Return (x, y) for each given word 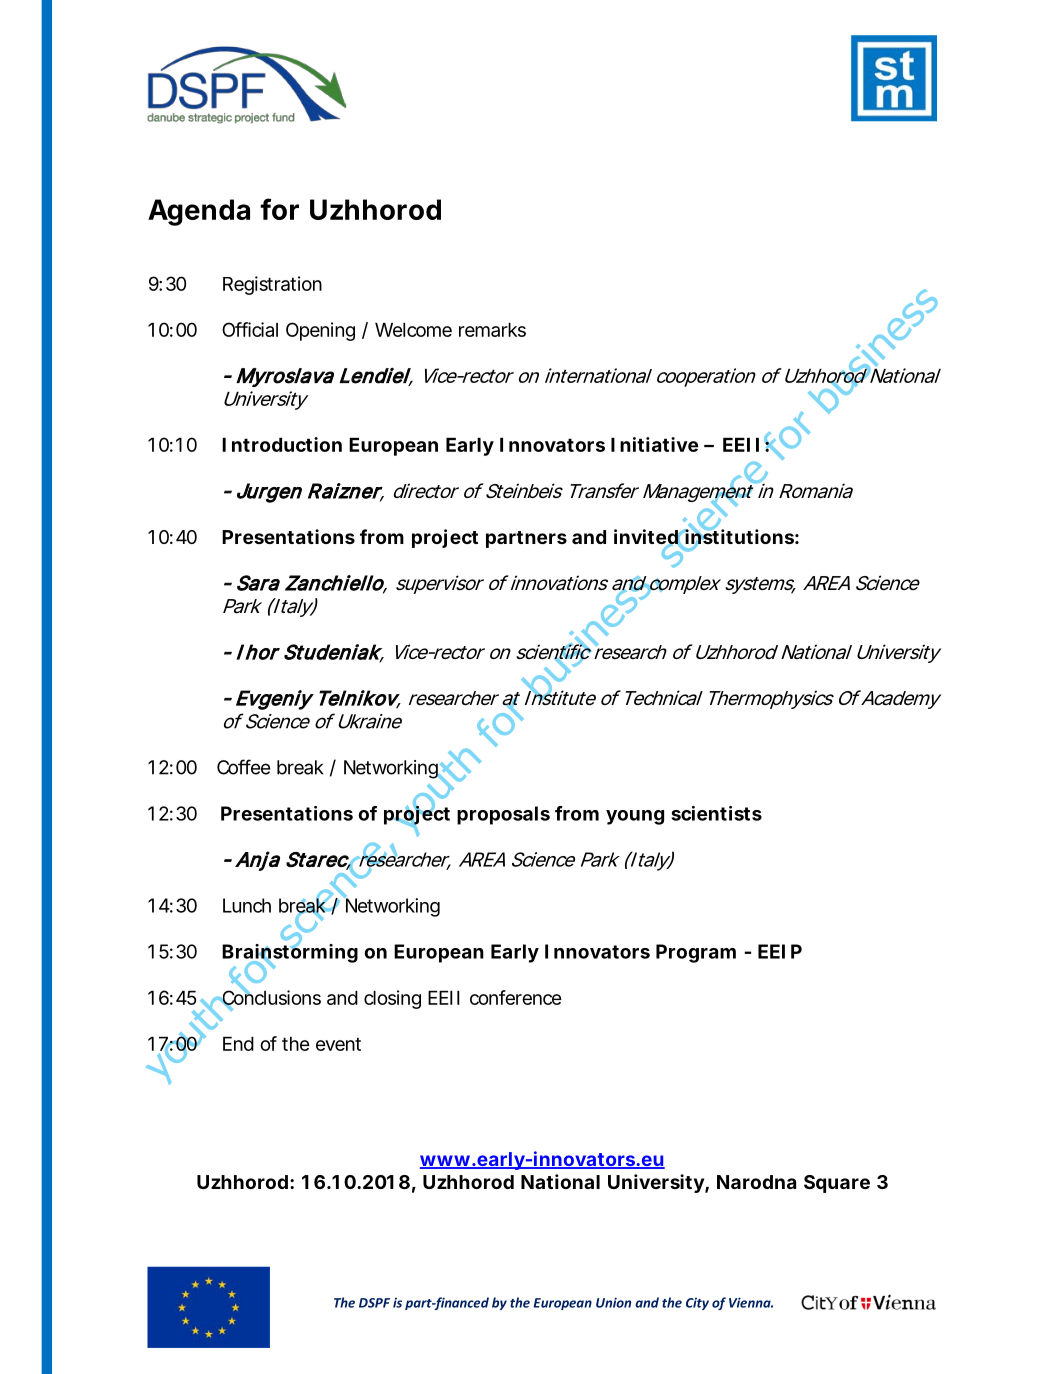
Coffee (243, 767)
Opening (320, 331)
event (338, 1044)
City (697, 1304)
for (279, 209)
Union (613, 1302)
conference (516, 997)
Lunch (247, 905)
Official (250, 329)
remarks (492, 330)
